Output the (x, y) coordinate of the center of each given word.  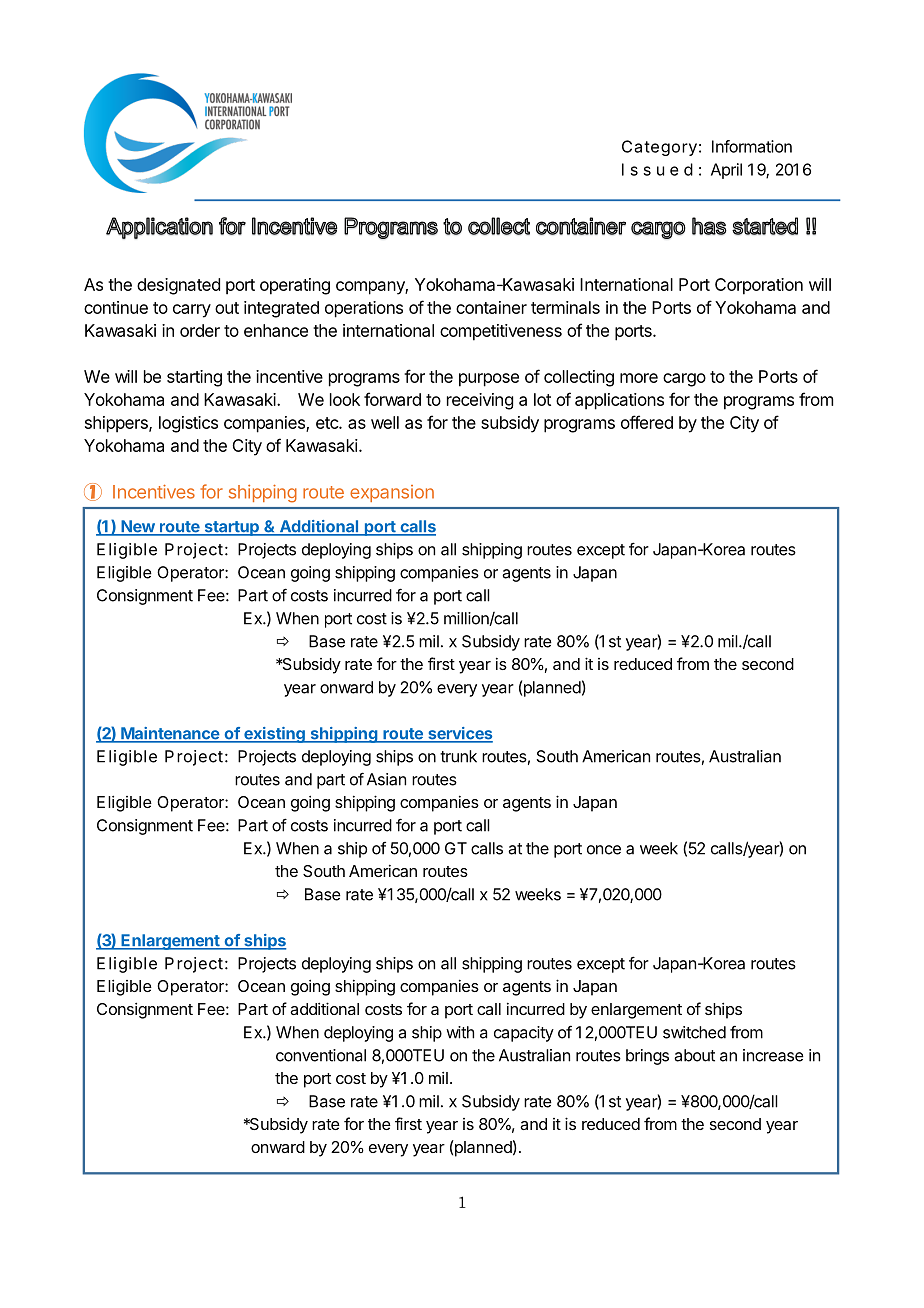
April (726, 171)
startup (231, 528)
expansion (392, 493)
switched (694, 1032)
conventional (321, 1055)
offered (647, 422)
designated (178, 286)
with (460, 1032)
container (491, 307)
